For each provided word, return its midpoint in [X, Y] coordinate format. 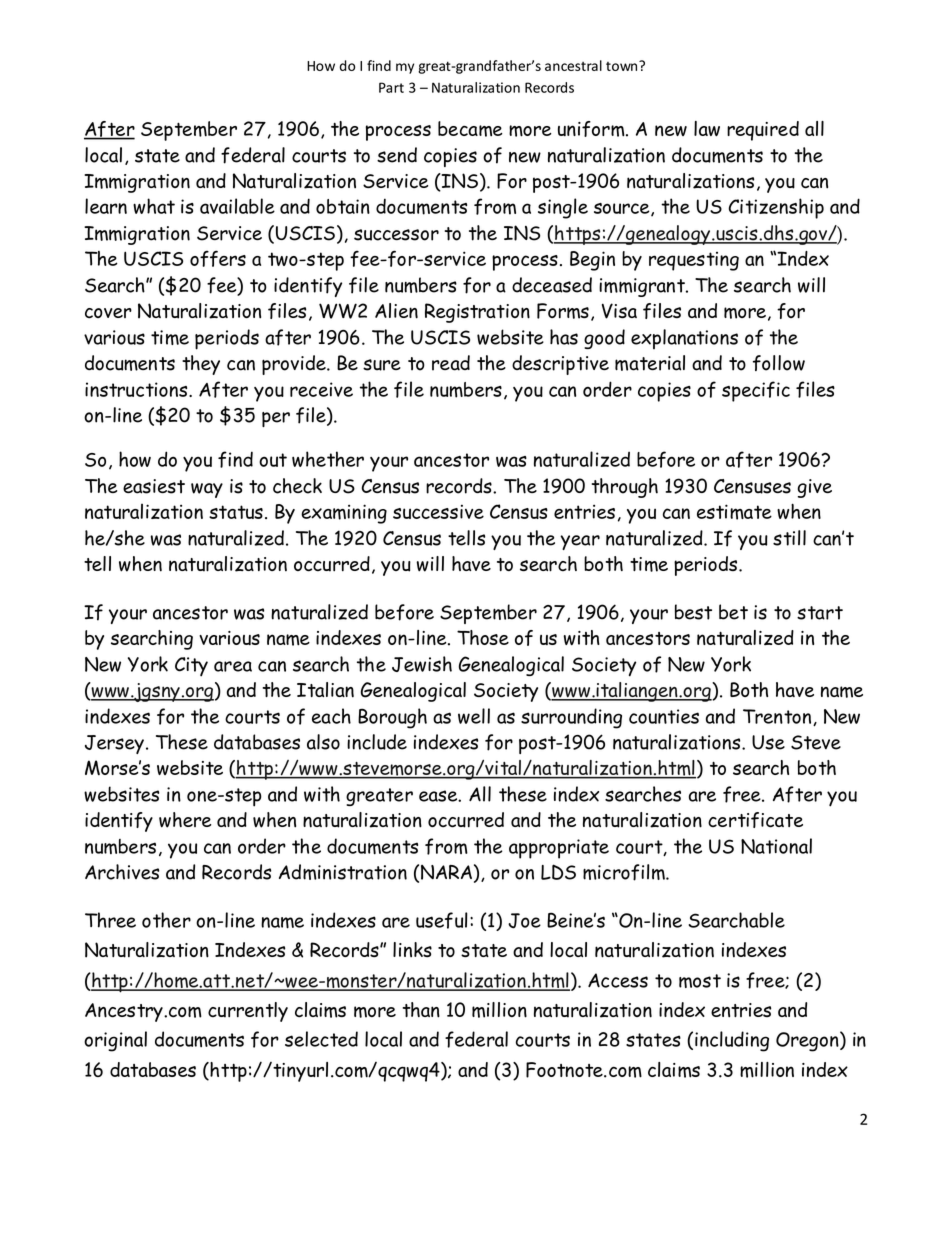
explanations [684, 339]
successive [438, 511]
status [236, 512]
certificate [755, 820]
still [789, 538]
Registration [477, 313]
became [470, 129]
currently [248, 1012]
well [474, 716]
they [201, 365]
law [707, 129]
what [154, 206]
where [185, 820]
